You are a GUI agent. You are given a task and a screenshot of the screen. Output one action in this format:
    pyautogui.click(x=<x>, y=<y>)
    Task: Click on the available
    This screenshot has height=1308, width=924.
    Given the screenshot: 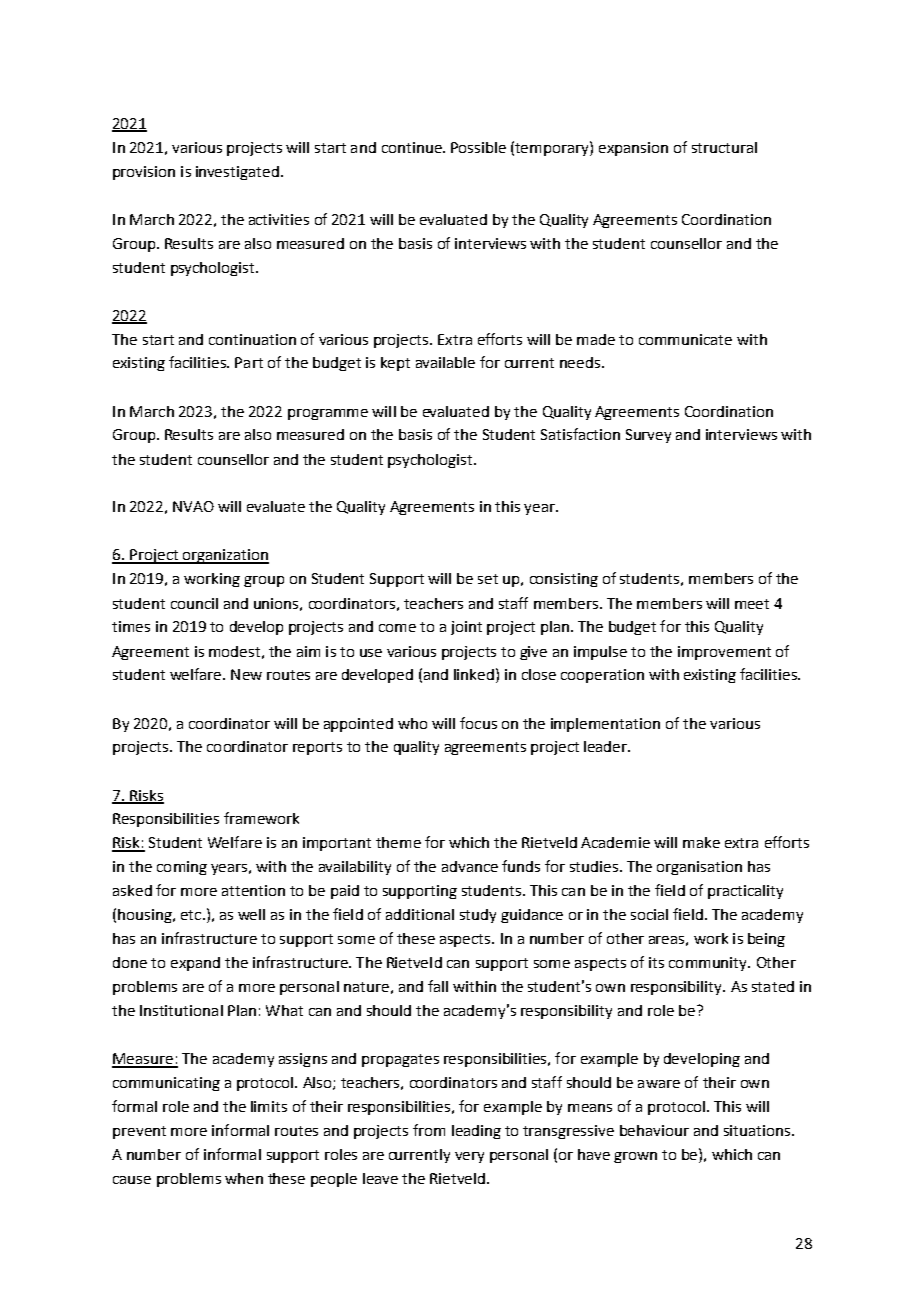 What is the action you would take?
    pyautogui.click(x=445, y=362)
